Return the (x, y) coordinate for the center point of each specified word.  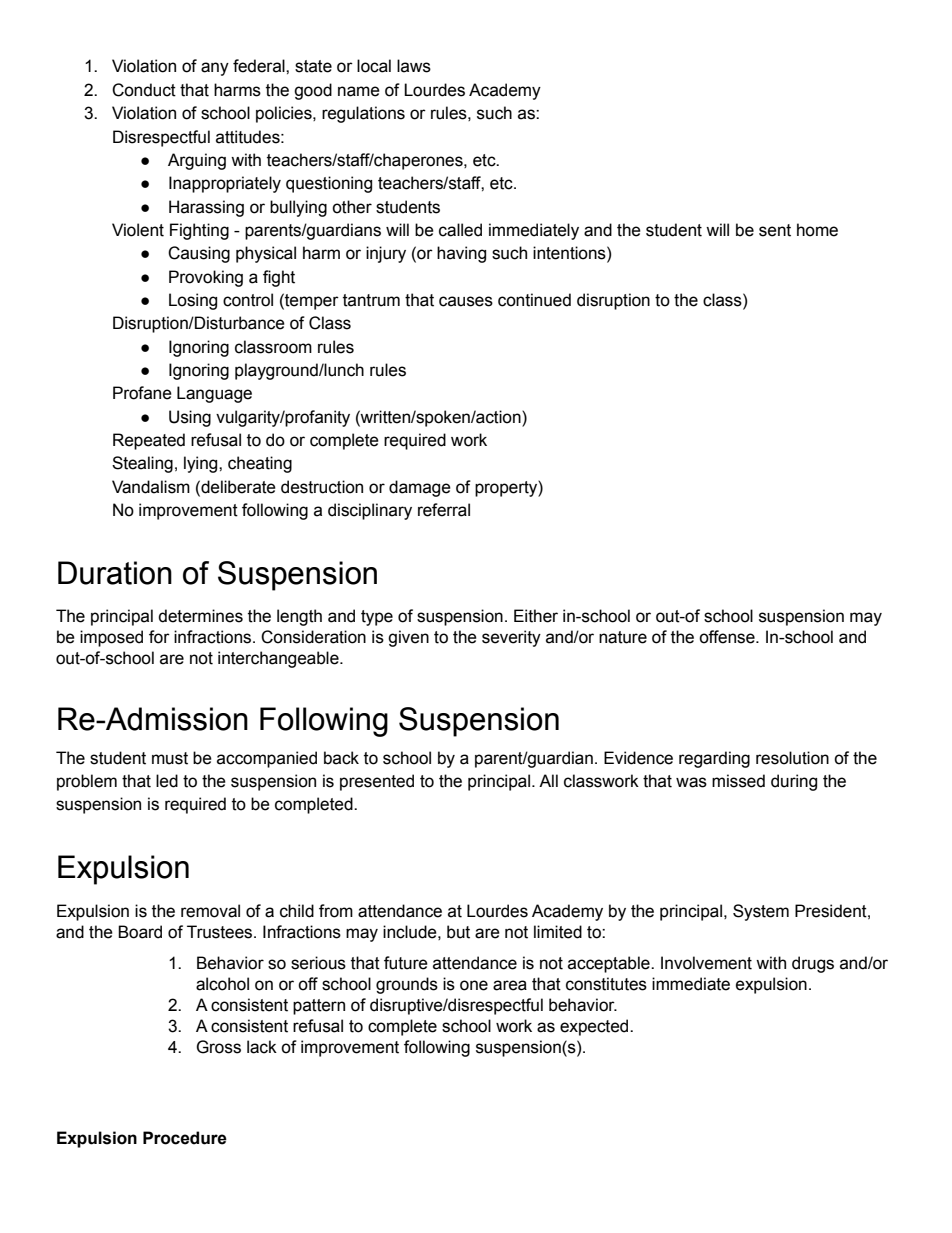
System (761, 912)
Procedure (185, 1138)
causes (466, 301)
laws (414, 66)
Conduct (144, 90)
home (817, 230)
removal (210, 911)
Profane (142, 393)
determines (200, 616)
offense (728, 637)
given (408, 638)
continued (534, 300)
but (458, 932)
